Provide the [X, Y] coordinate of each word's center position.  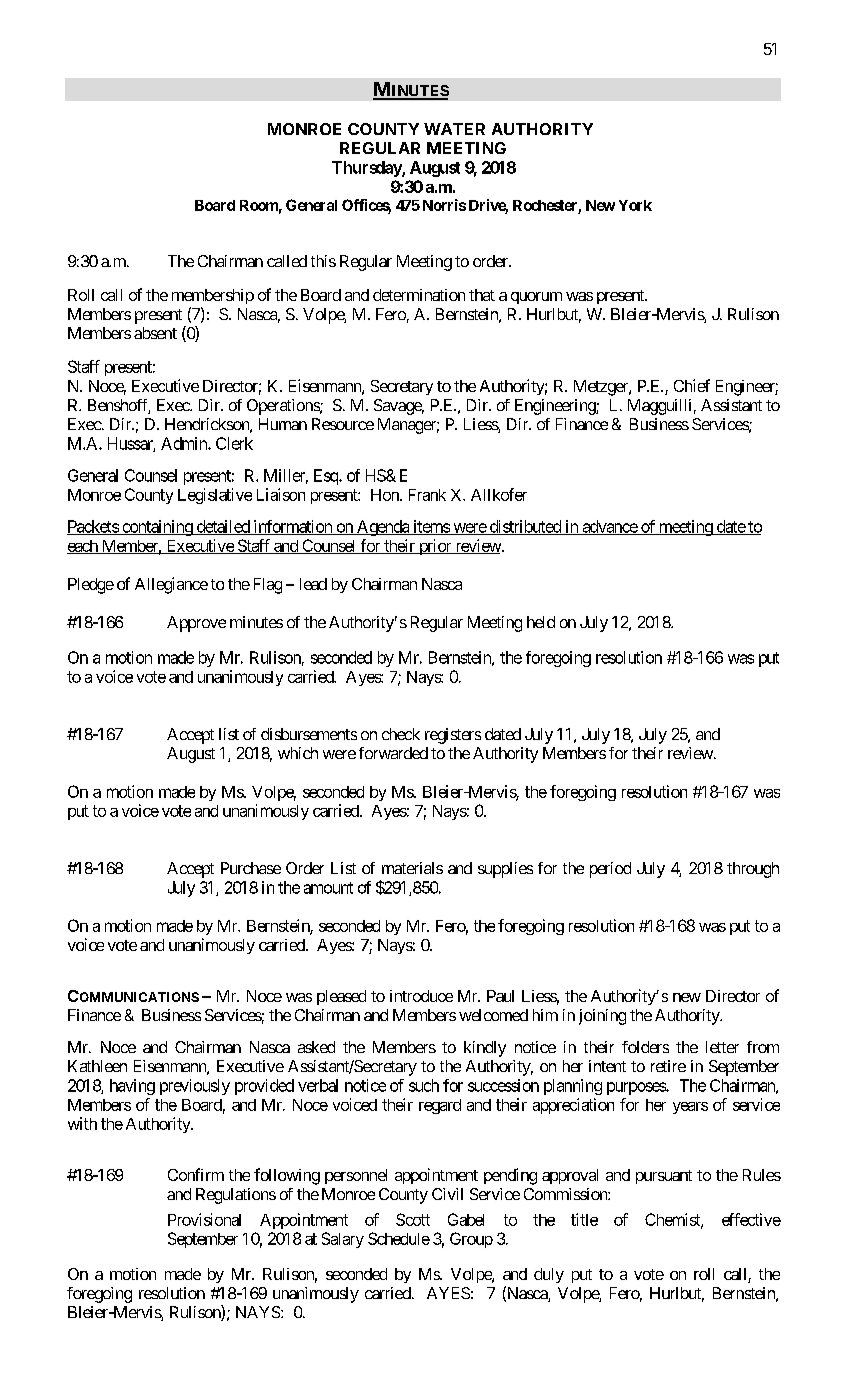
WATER [454, 129]
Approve [196, 624]
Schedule [399, 1238]
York [635, 205]
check [401, 734]
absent [155, 333]
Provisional [204, 1219]
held [541, 622]
